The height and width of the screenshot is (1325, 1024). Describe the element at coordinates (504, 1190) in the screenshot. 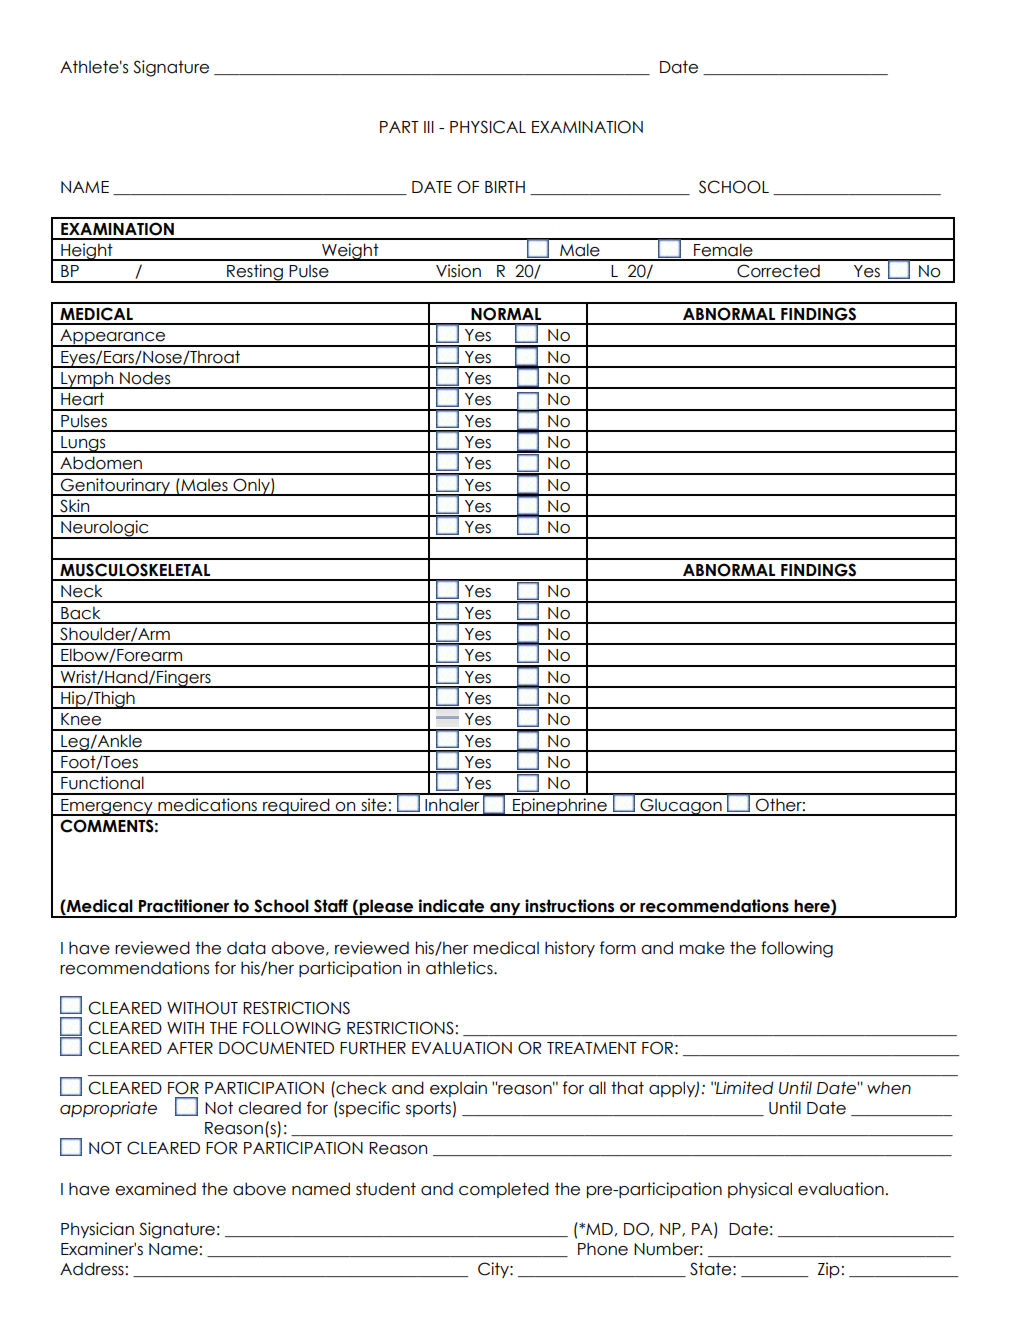

I see `completed` at that location.
